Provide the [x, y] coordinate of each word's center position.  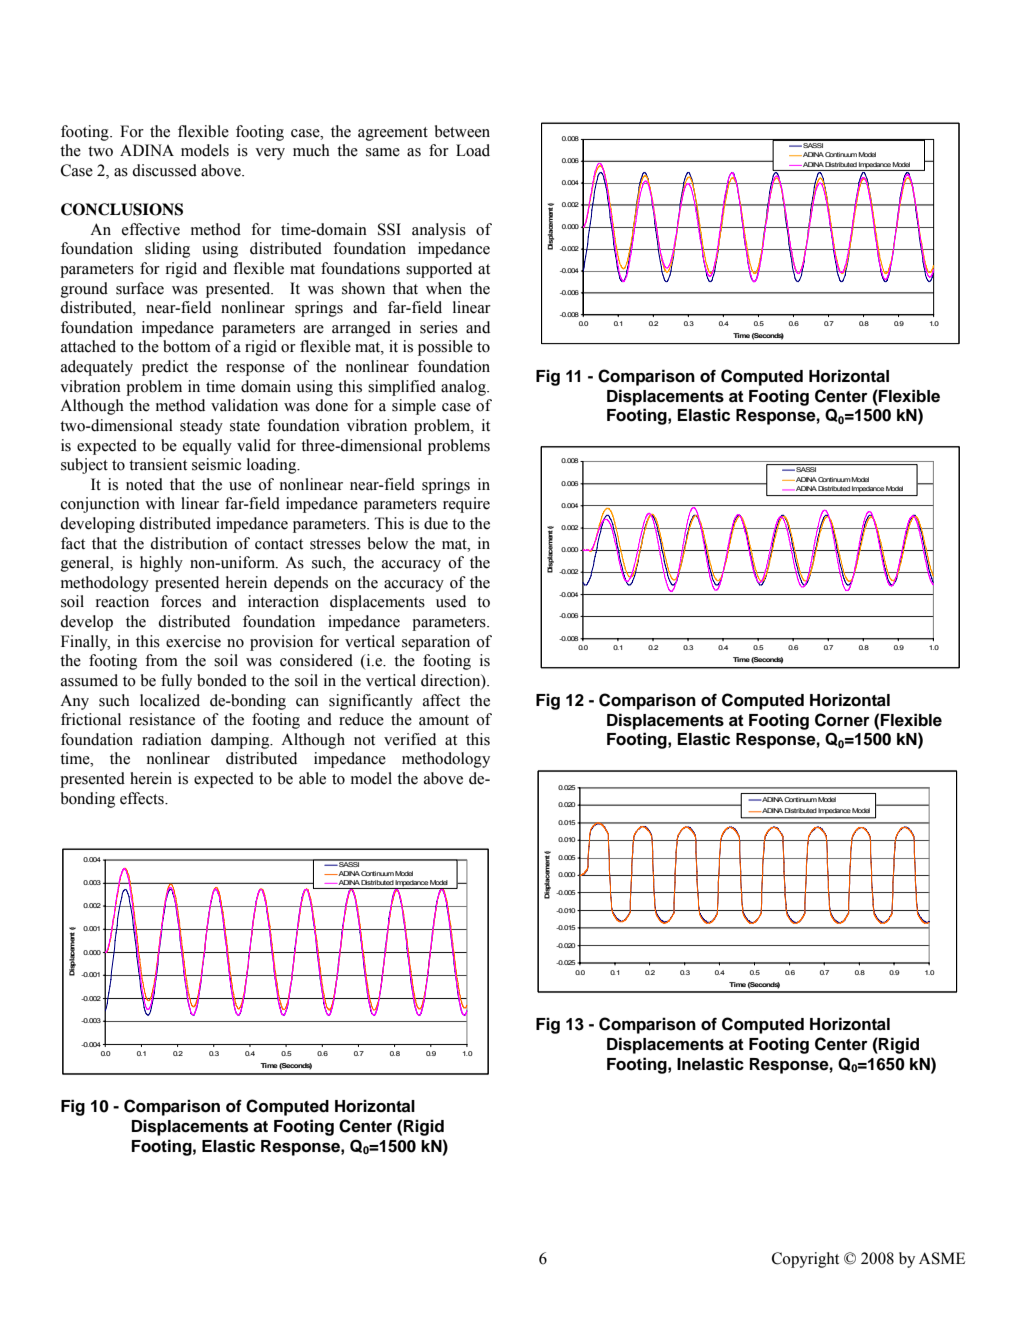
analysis [439, 231]
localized [170, 700]
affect [441, 700]
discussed [164, 170]
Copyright [805, 1260]
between [462, 131]
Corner [842, 720]
